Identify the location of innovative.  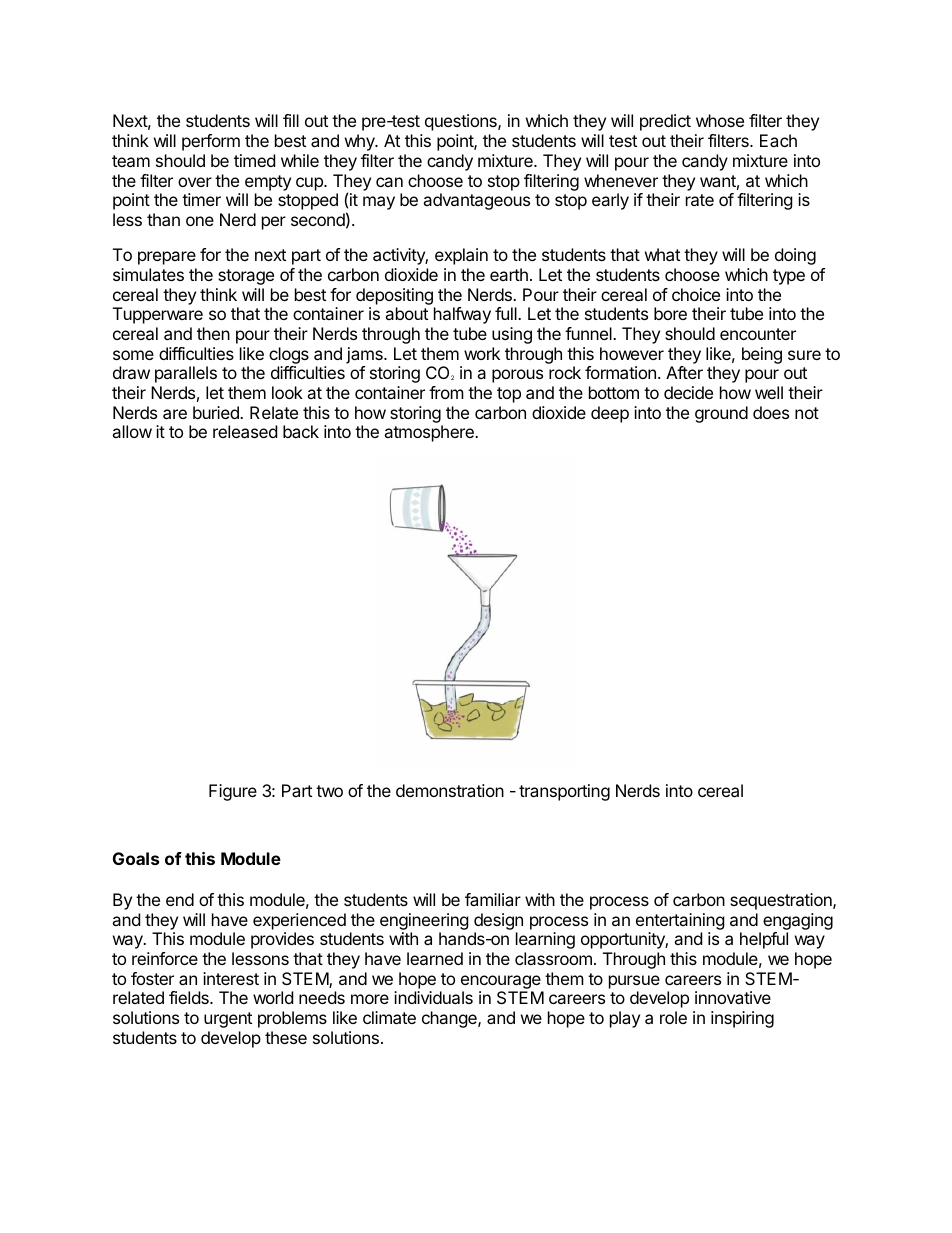
(733, 997).
